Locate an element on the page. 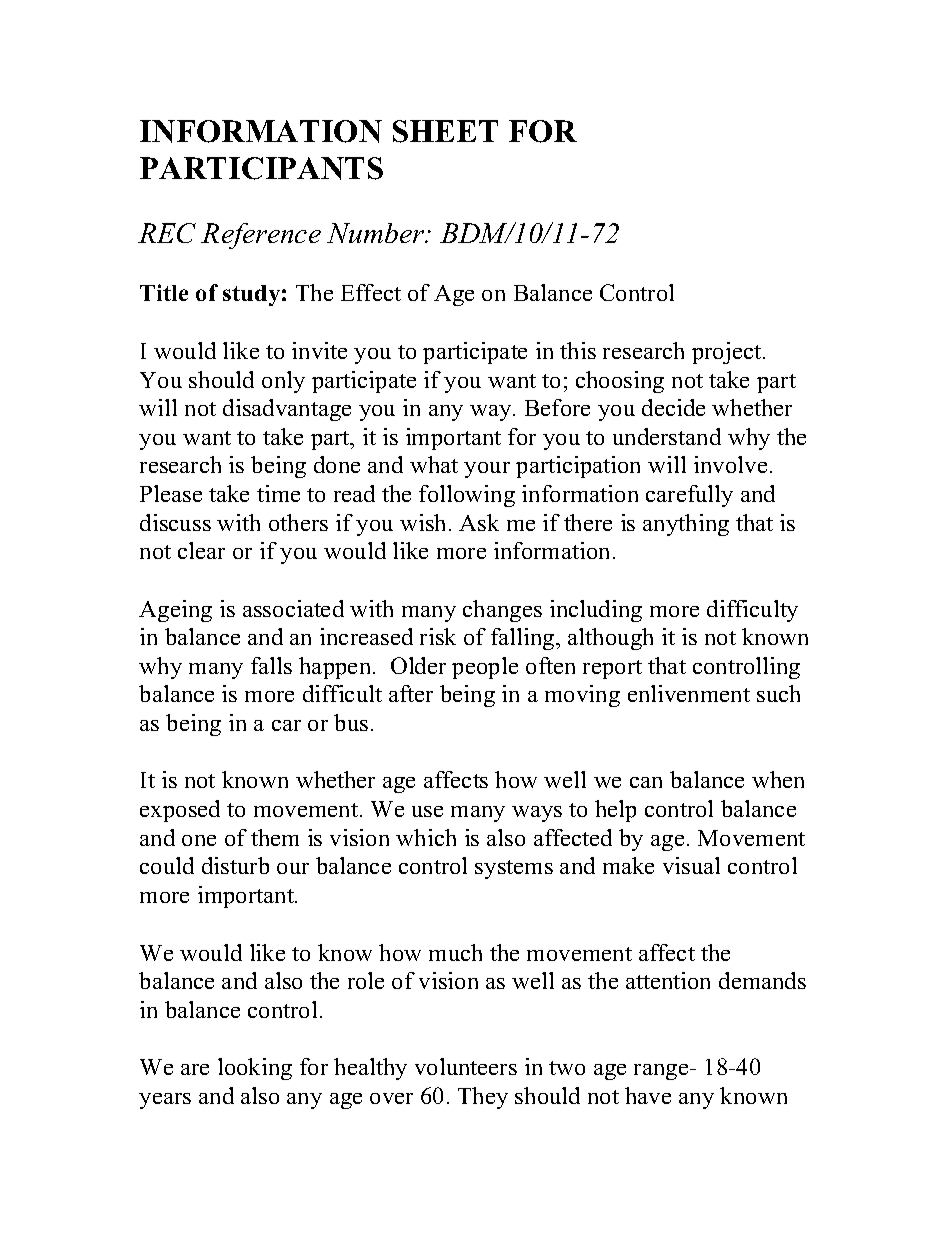  disturb is located at coordinates (235, 865).
